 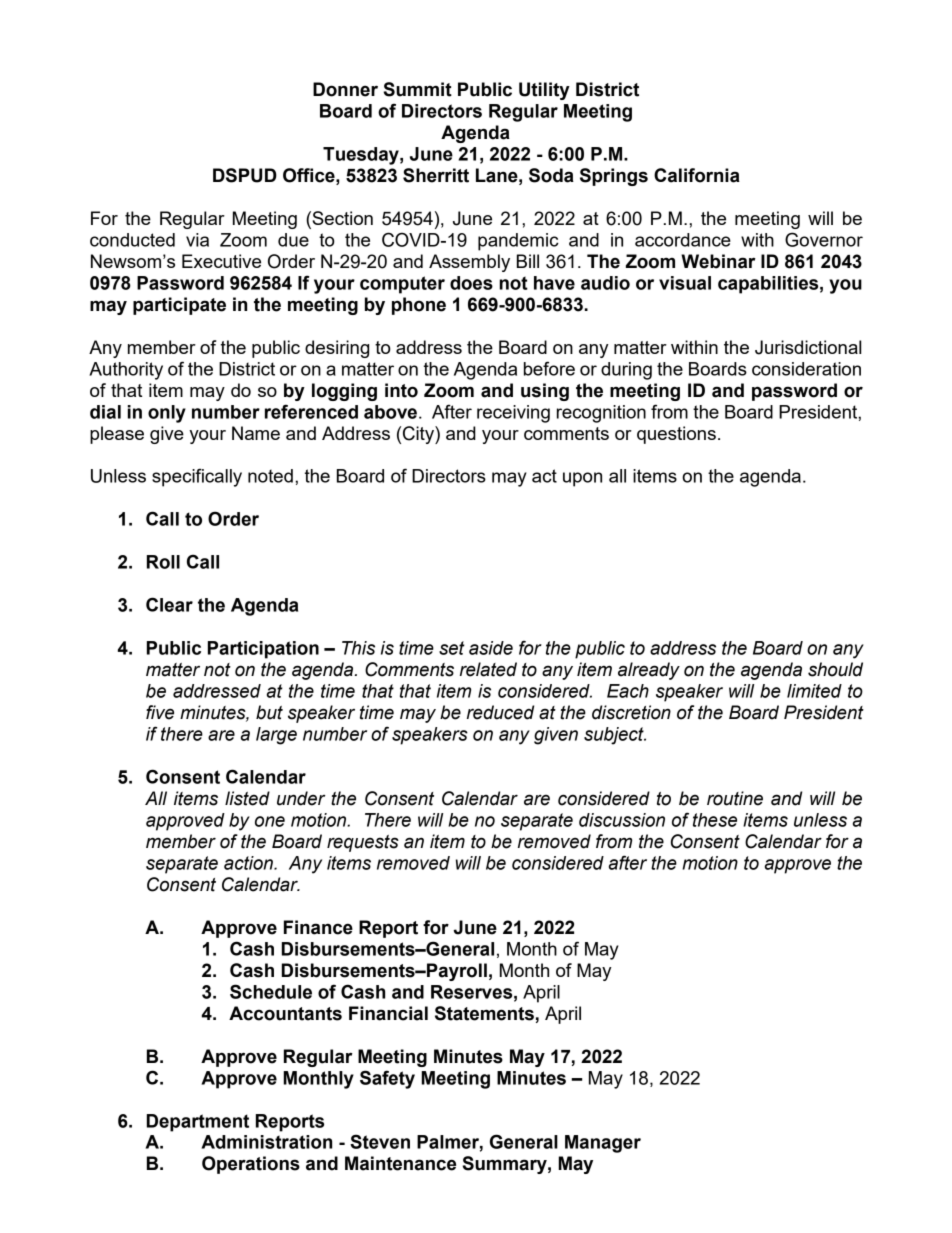 I want to click on requests, so click(x=363, y=843).
